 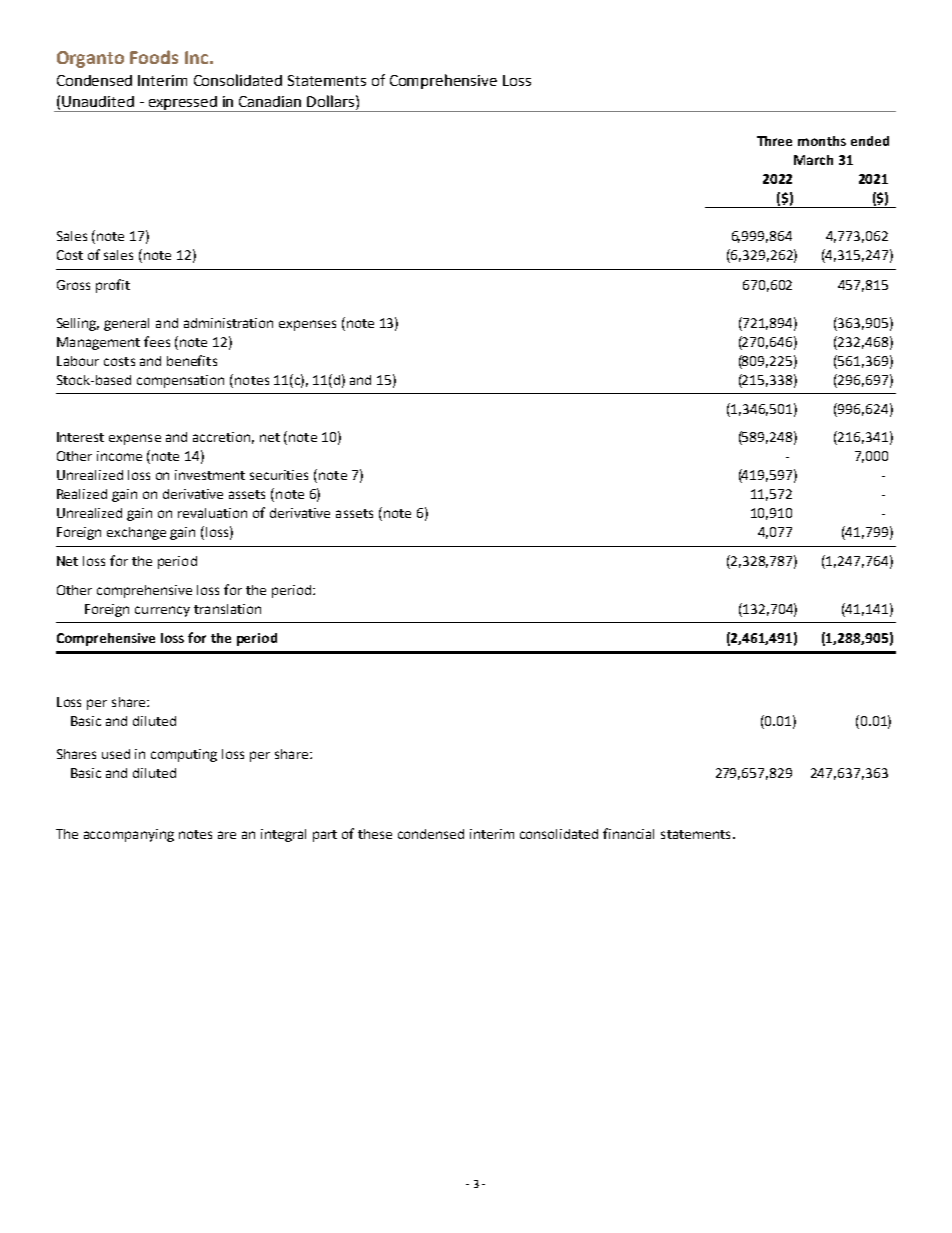 What do you see at coordinates (375, 834) in the screenshot?
I see `these` at bounding box center [375, 834].
